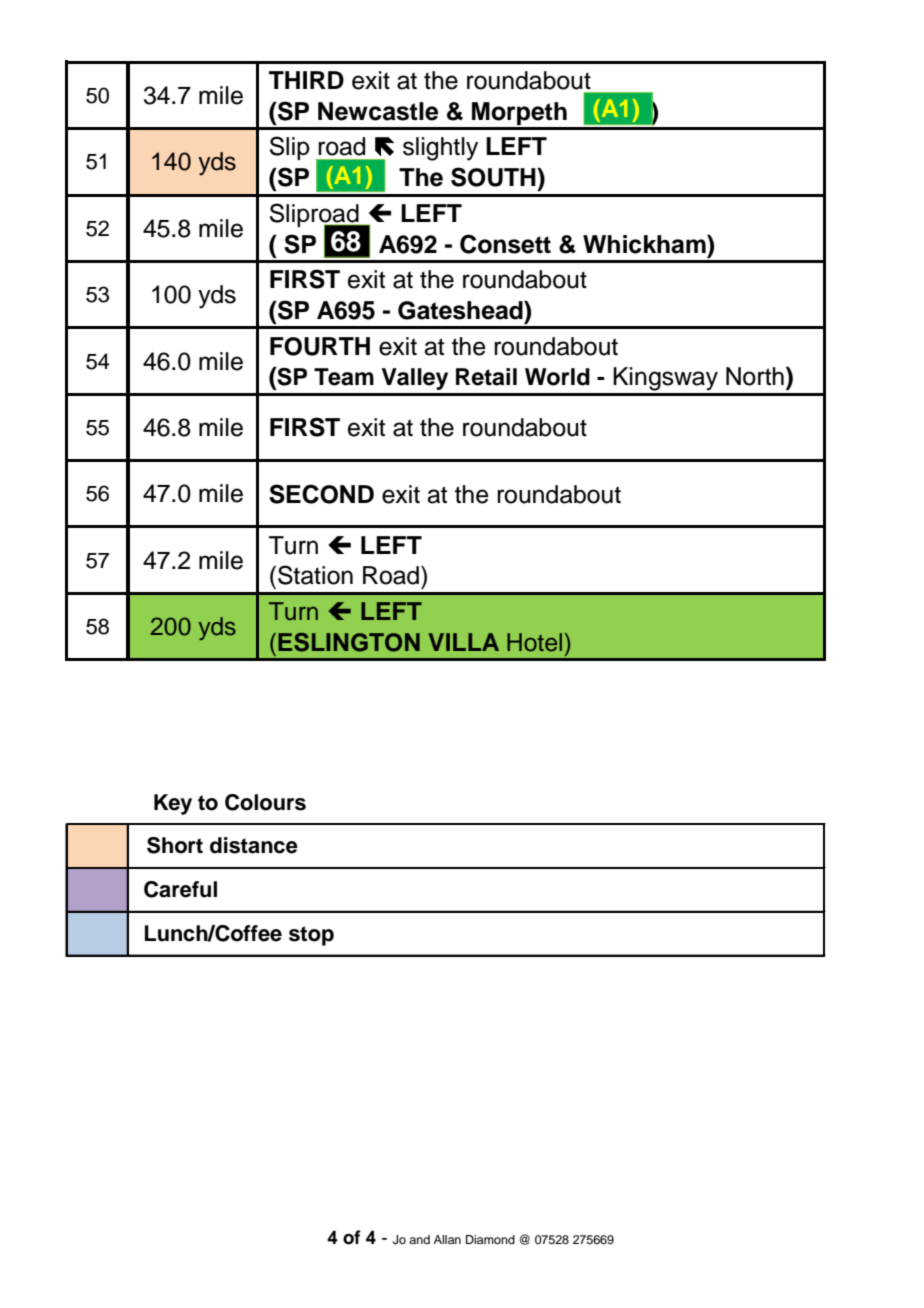 Image resolution: width=924 pixels, height=1308 pixels. I want to click on Station, so click(315, 575).
